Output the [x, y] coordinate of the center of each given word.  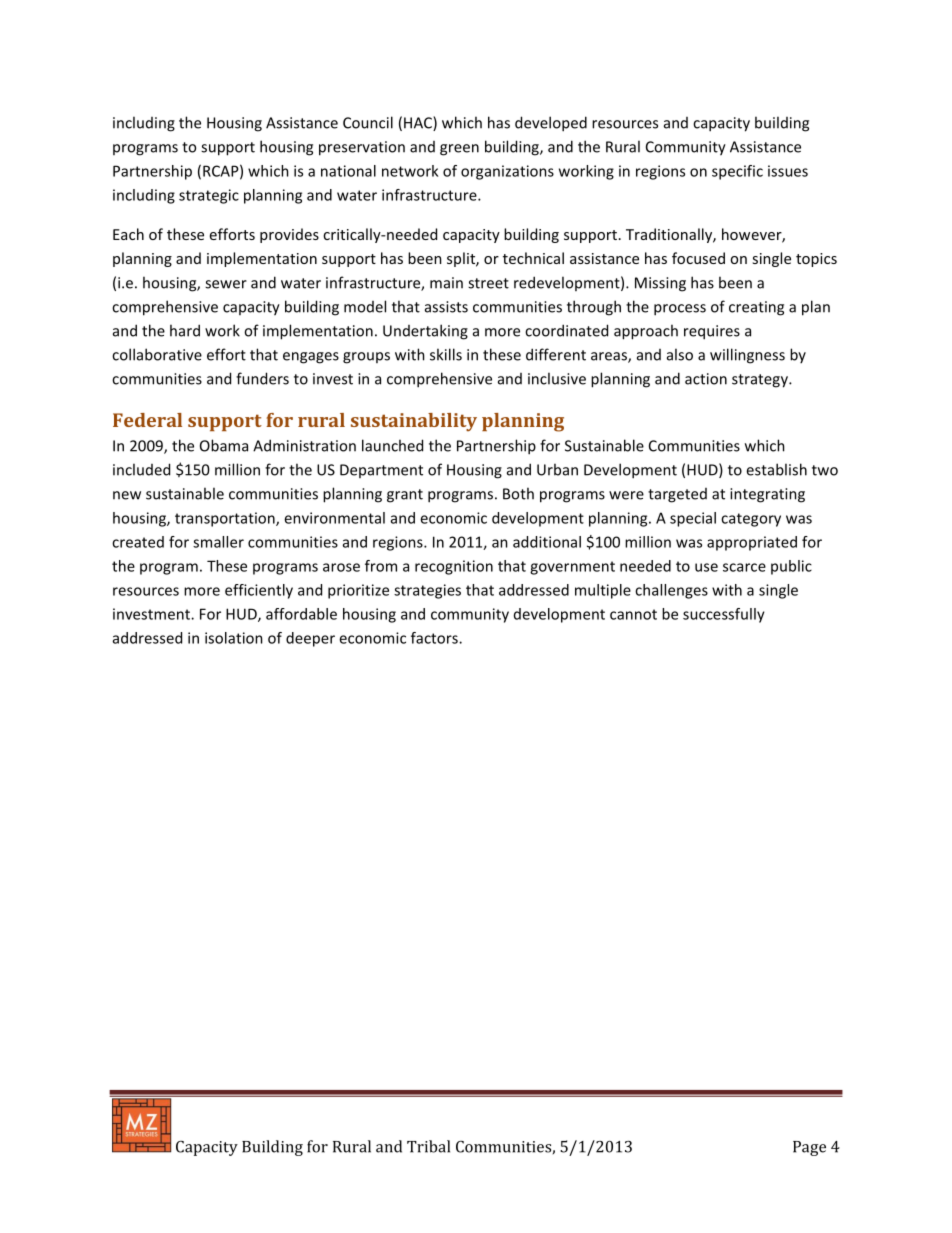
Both [518, 493]
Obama [224, 445]
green [459, 150]
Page [809, 1148]
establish [776, 469]
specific [737, 172]
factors [435, 638]
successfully [724, 615]
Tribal [428, 1146]
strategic [209, 196]
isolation [234, 638]
